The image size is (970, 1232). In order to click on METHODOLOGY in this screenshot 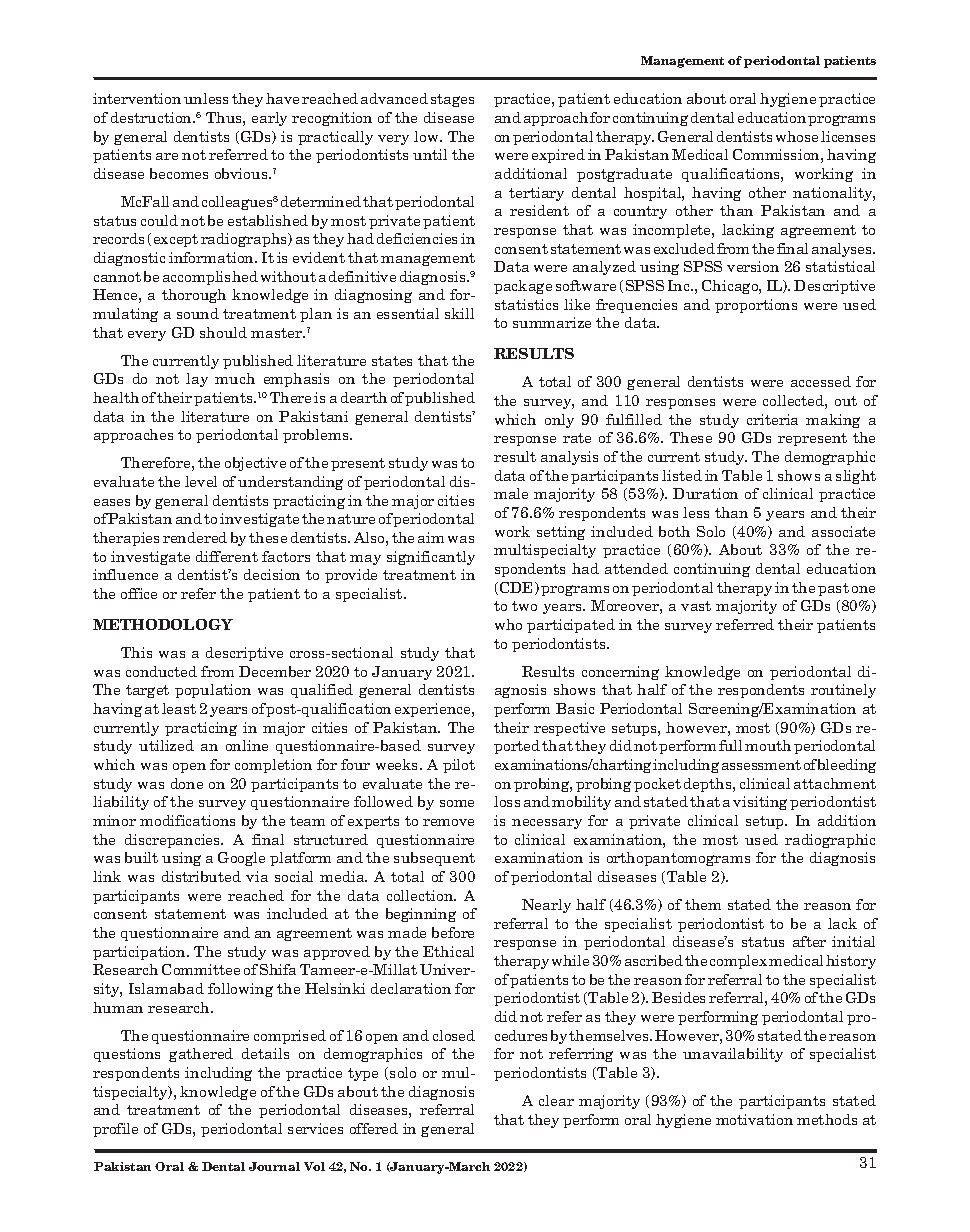, I will do `click(163, 624)`.
